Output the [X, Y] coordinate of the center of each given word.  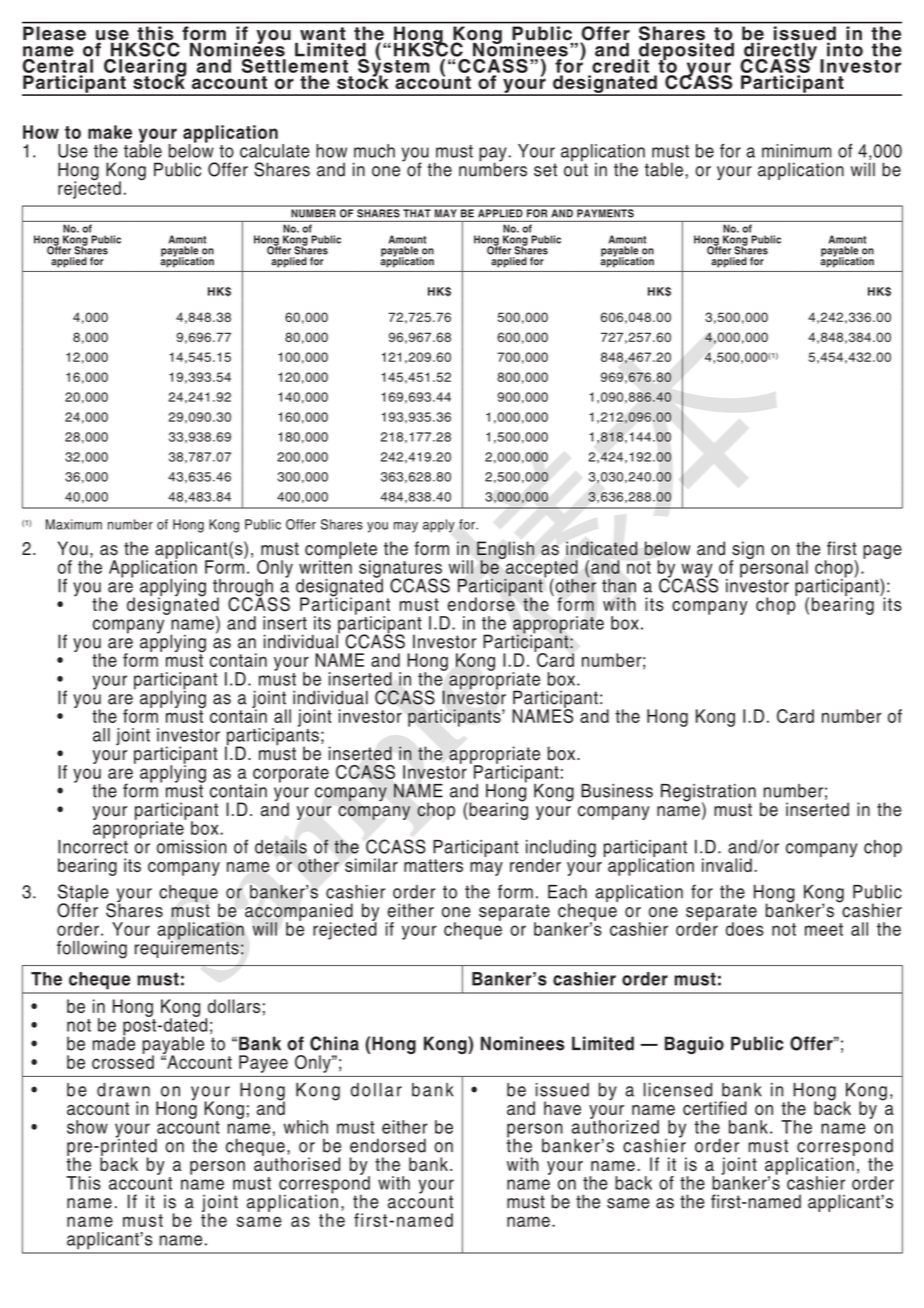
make [110, 132]
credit [620, 66]
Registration [708, 794]
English [505, 551]
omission [192, 847]
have [562, 1108]
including [561, 850]
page [882, 552]
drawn [123, 1090]
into [845, 48]
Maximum [74, 524]
